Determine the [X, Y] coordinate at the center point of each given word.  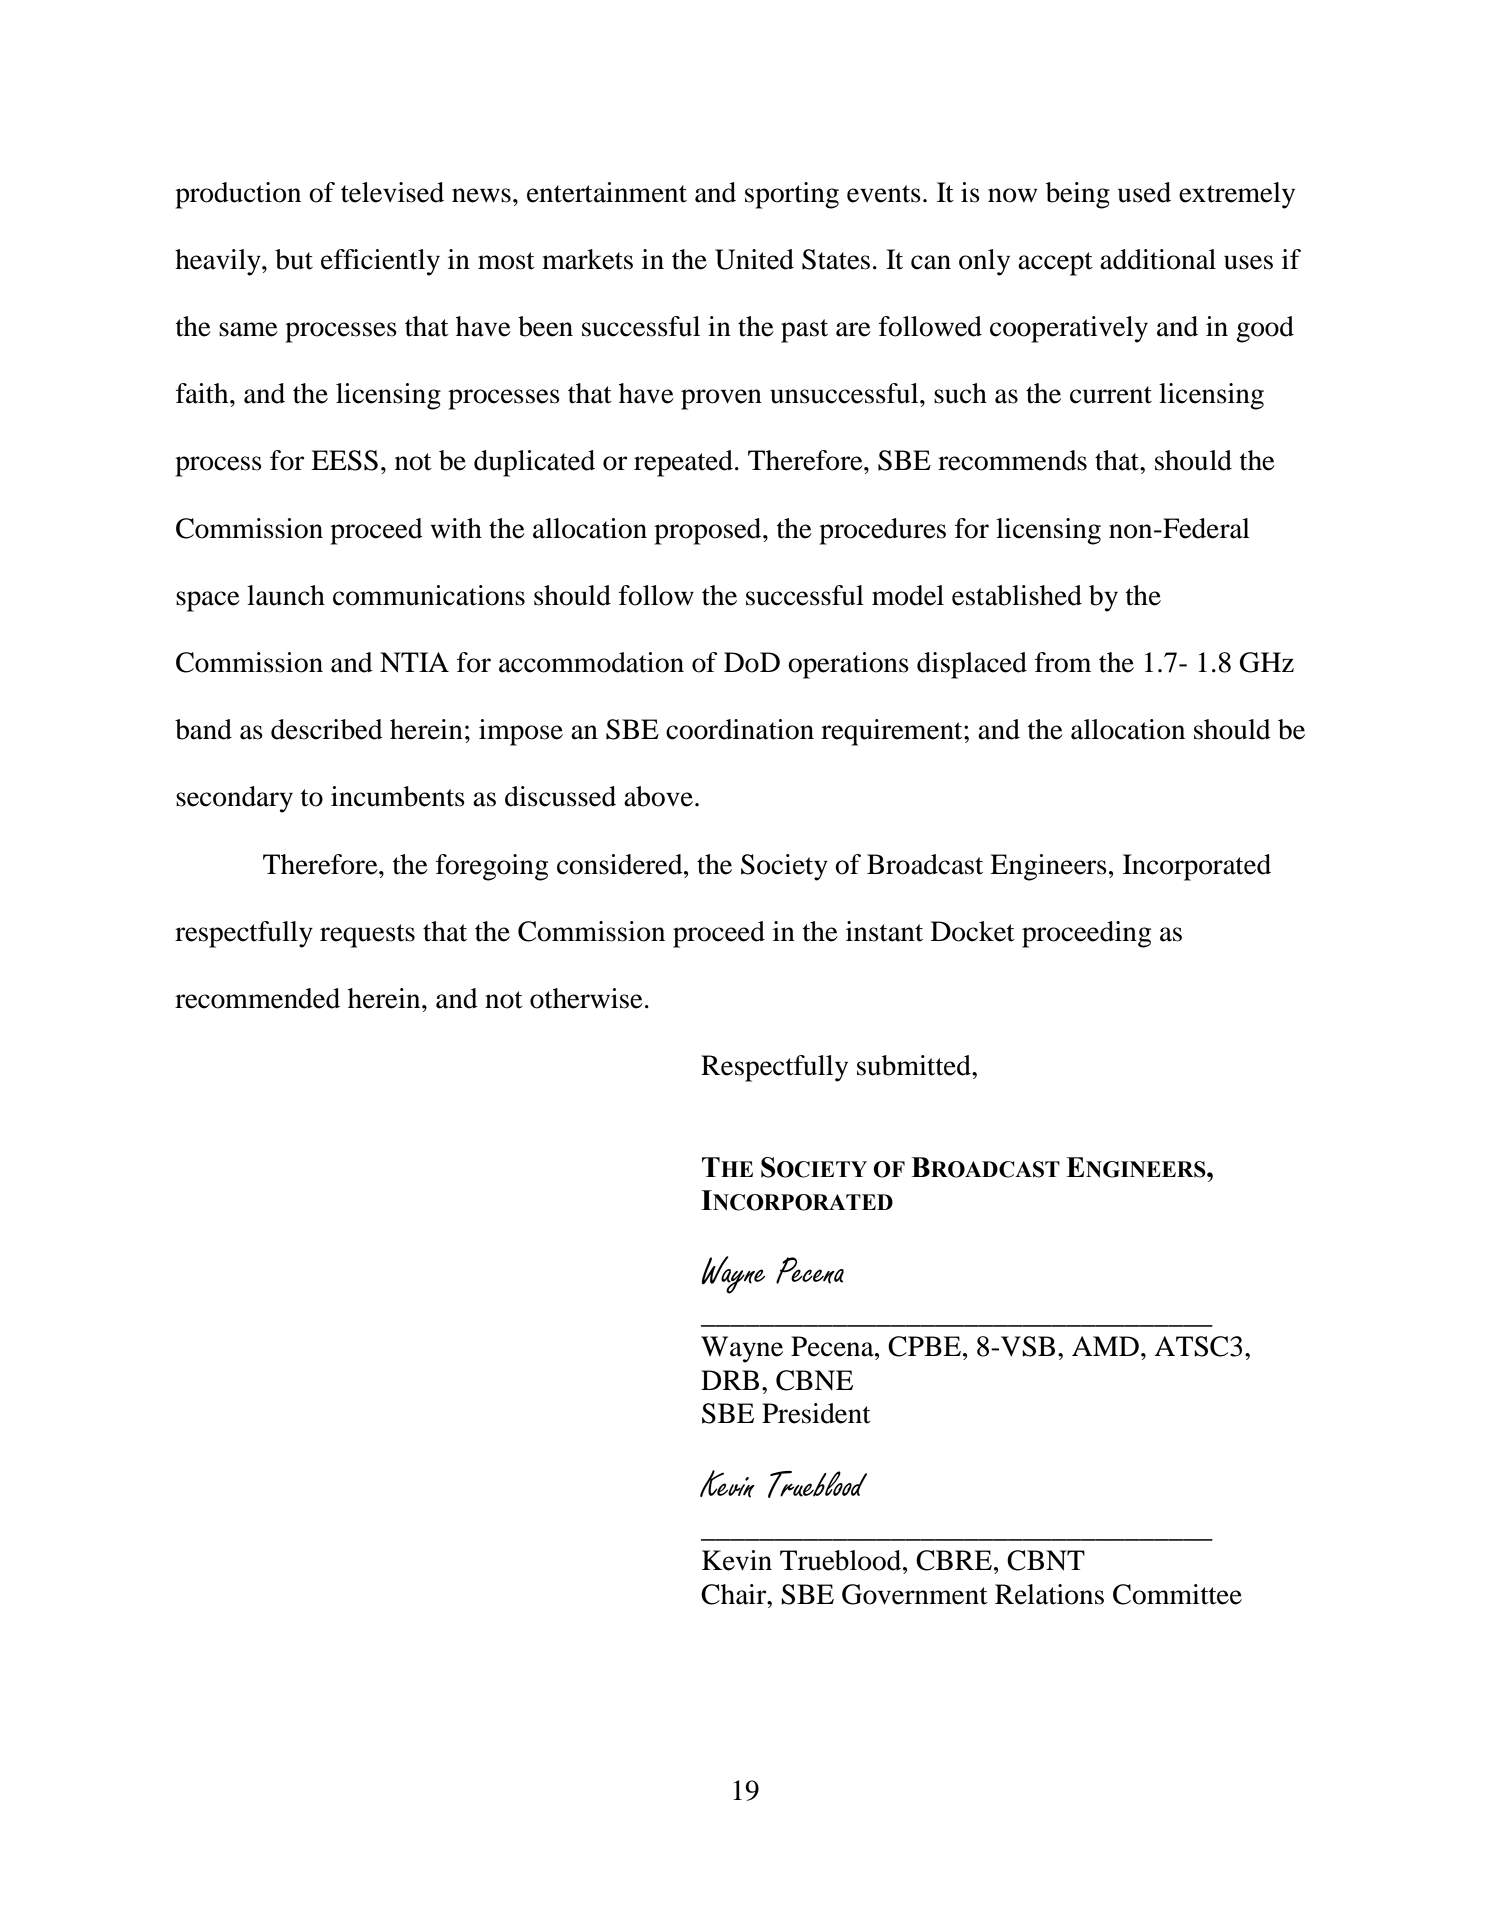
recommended [257, 998]
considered [621, 864]
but [294, 259]
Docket [973, 931]
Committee [1177, 1594]
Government [915, 1594]
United [754, 259]
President [816, 1413]
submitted [915, 1065]
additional [1158, 259]
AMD [1105, 1346]
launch [286, 595]
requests [367, 936]
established [1017, 595]
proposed [709, 531]
